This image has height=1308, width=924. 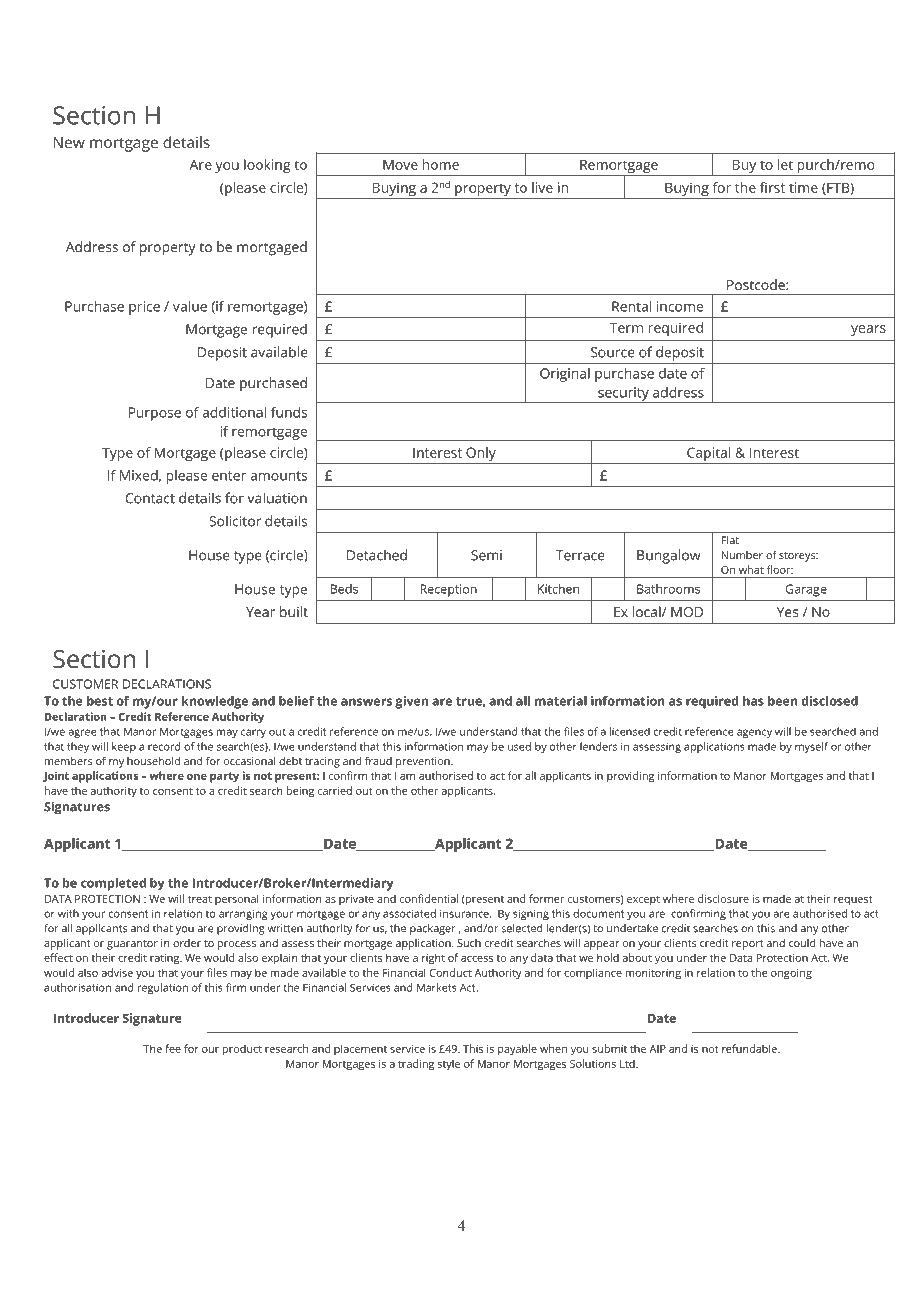 What do you see at coordinates (441, 164) in the image?
I see `home` at bounding box center [441, 164].
